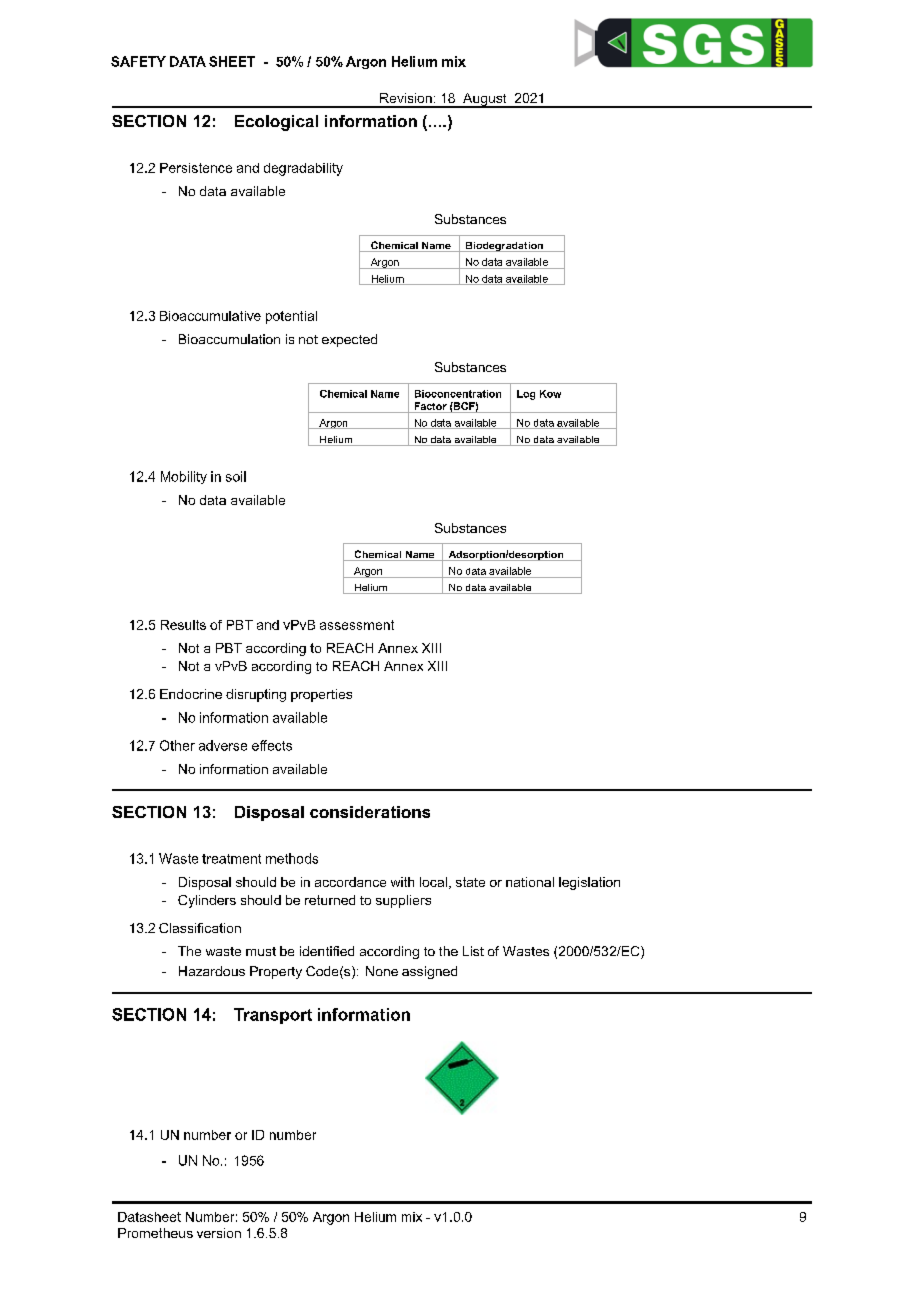  I want to click on Transport, so click(273, 1016).
